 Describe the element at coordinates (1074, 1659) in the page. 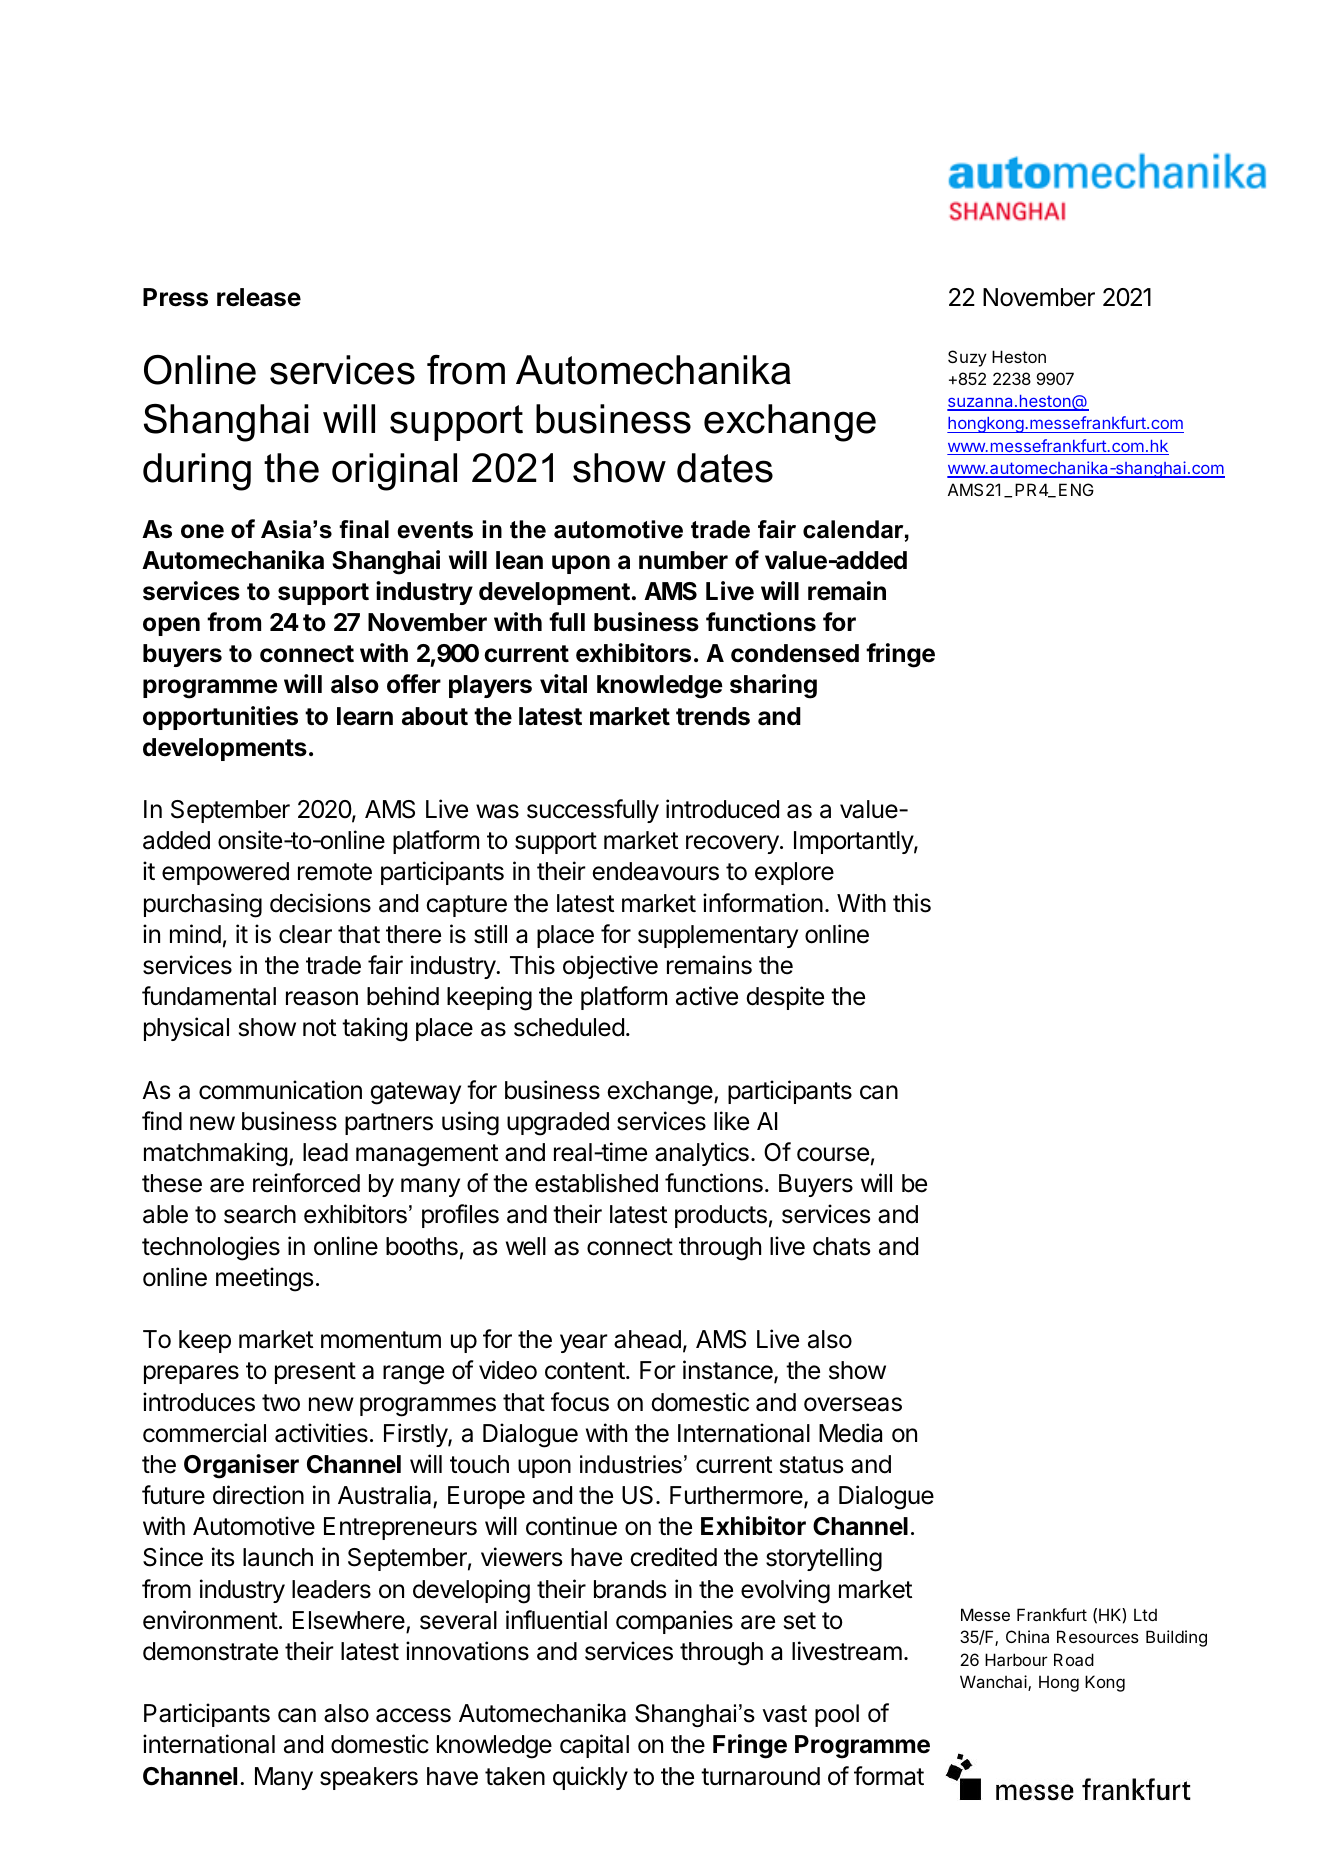

I see `Road` at that location.
